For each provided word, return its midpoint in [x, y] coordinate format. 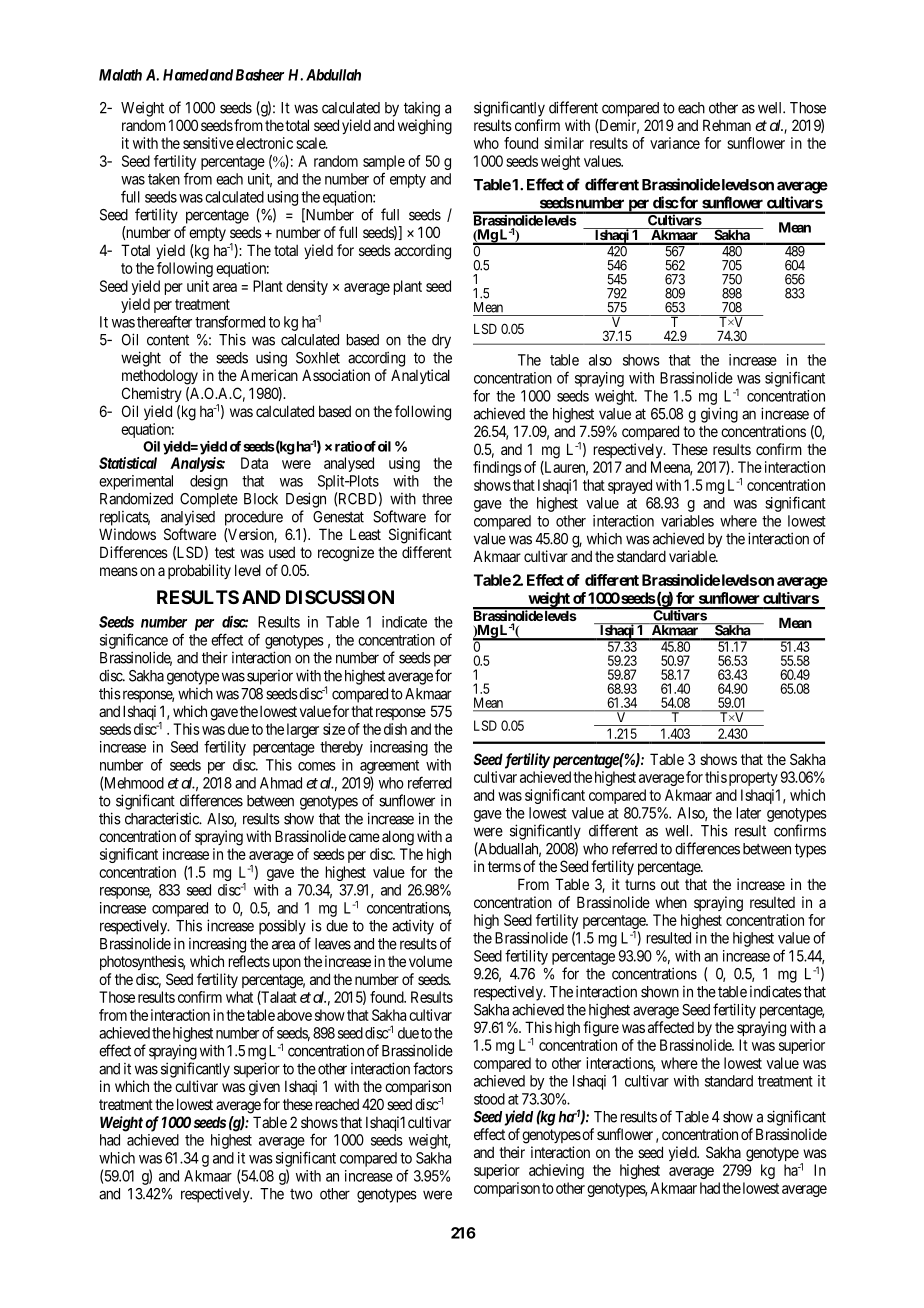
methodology [160, 377]
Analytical [420, 376]
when [671, 902]
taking [422, 109]
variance [675, 143]
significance [134, 641]
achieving [556, 1171]
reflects [249, 961]
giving [719, 415]
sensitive [208, 143]
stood [489, 1099]
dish [395, 729]
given [264, 1088]
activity [413, 927]
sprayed [630, 486]
